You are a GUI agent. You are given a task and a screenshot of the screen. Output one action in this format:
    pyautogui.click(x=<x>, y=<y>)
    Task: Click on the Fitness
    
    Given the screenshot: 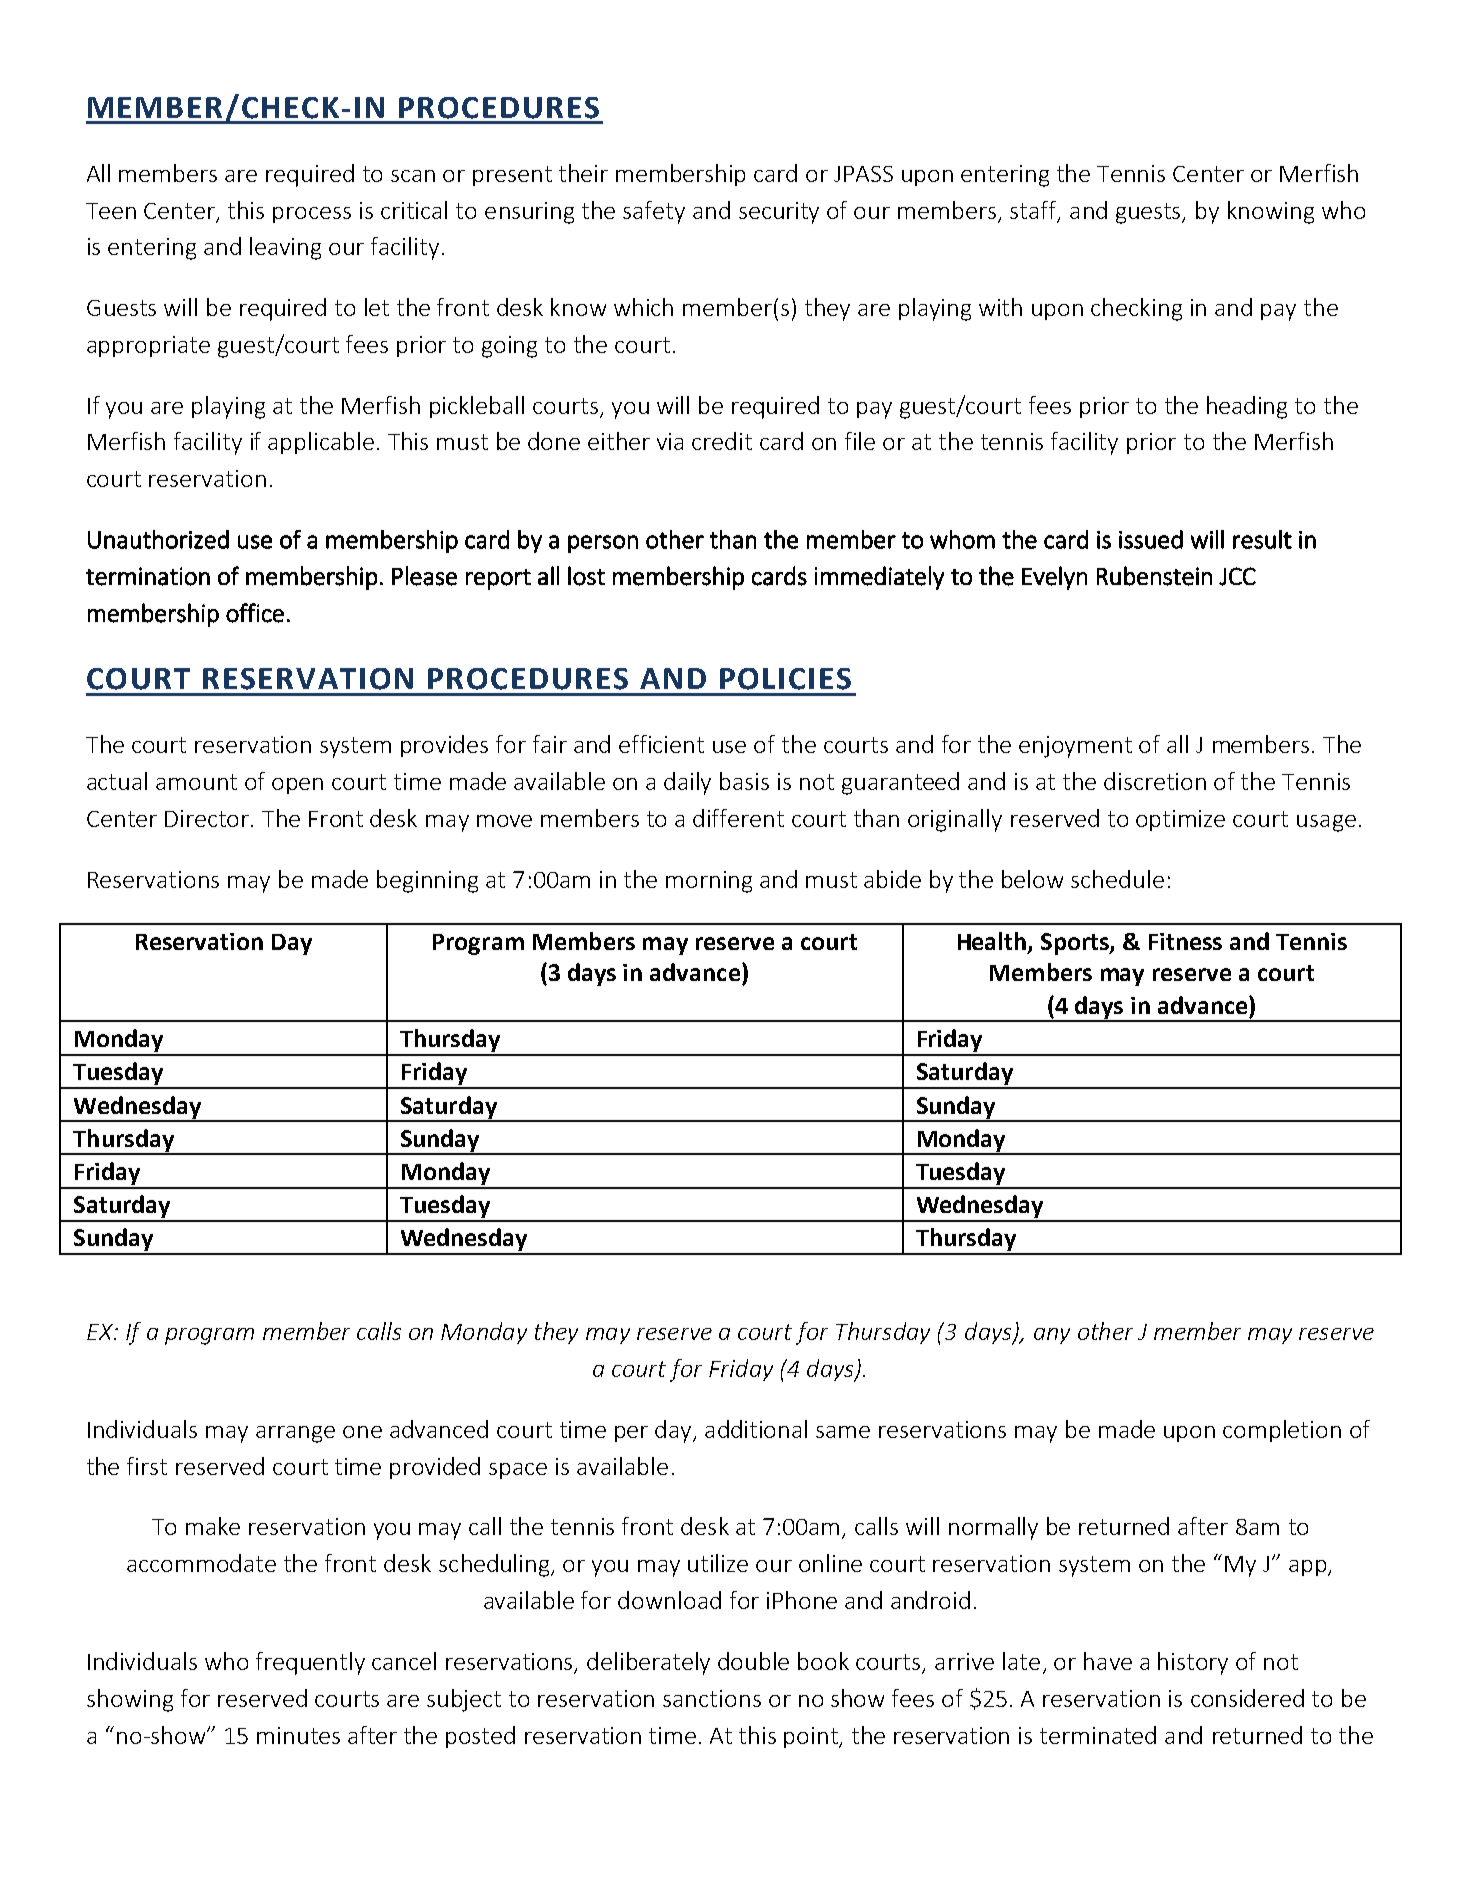 What is the action you would take?
    pyautogui.click(x=1185, y=941)
